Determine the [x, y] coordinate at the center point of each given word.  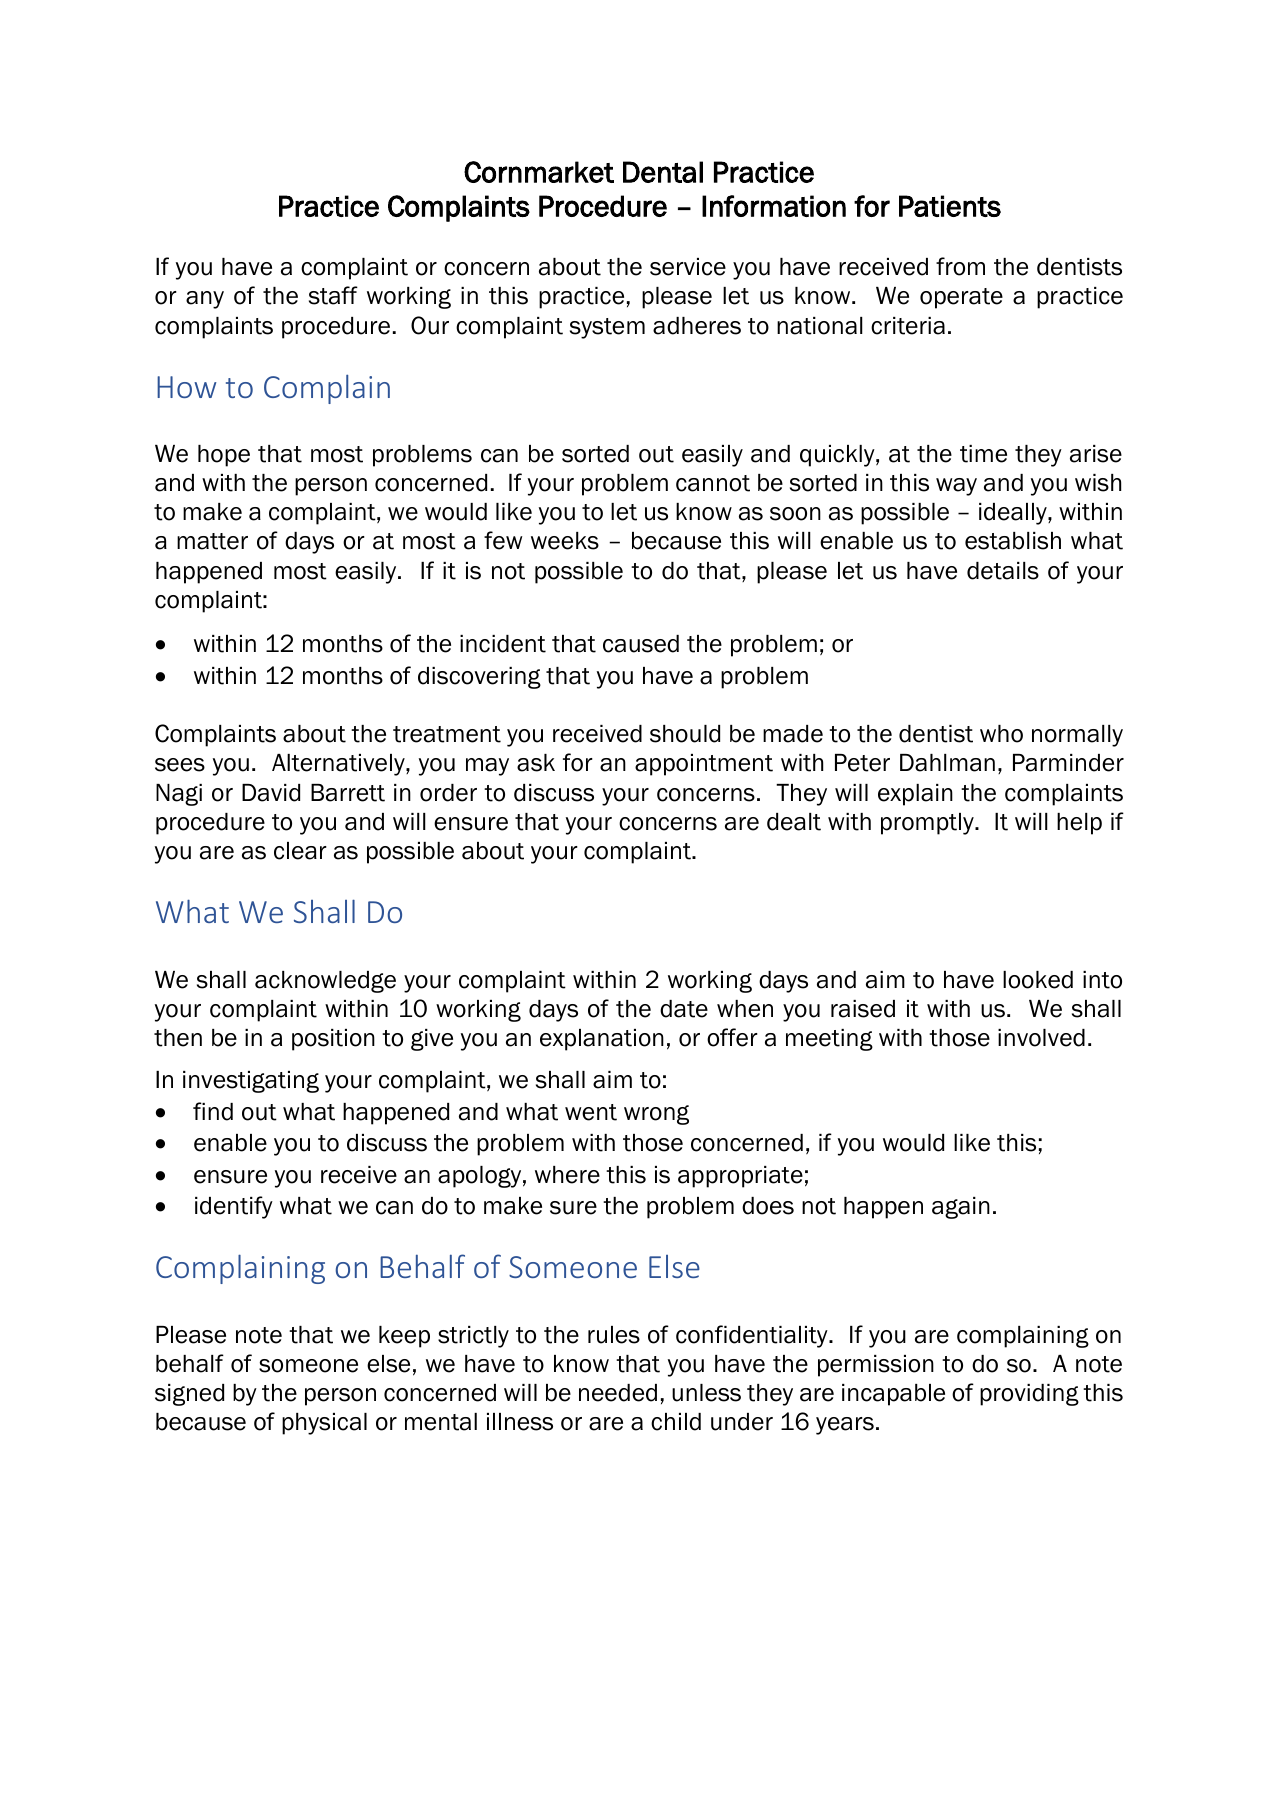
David [271, 793]
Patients [950, 206]
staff [333, 295]
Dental [663, 172]
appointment [704, 765]
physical [324, 1424]
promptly [928, 824]
